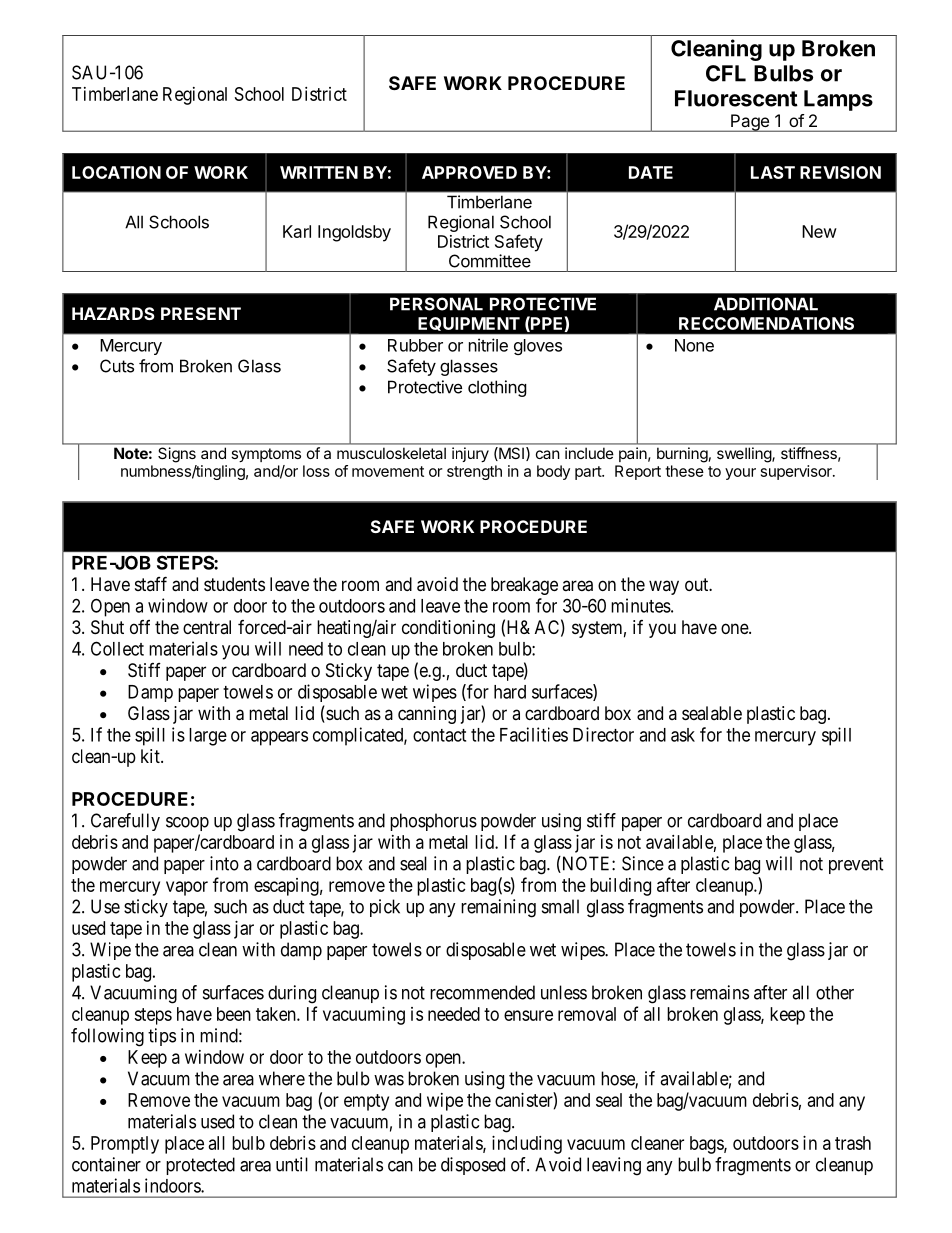  Describe the element at coordinates (200, 1166) in the image. I see `protected` at that location.
